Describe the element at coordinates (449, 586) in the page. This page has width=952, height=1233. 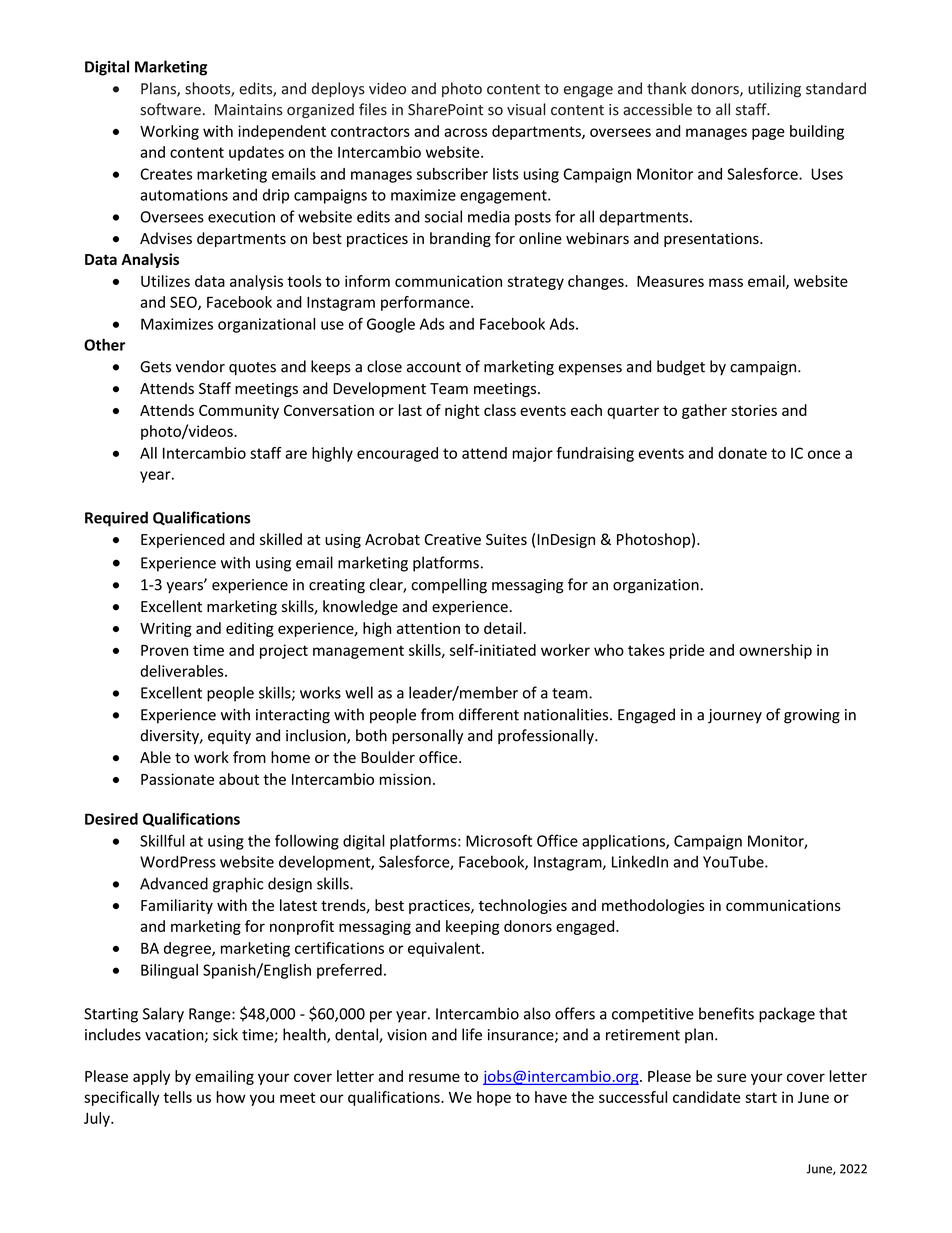
I see `compelling` at that location.
